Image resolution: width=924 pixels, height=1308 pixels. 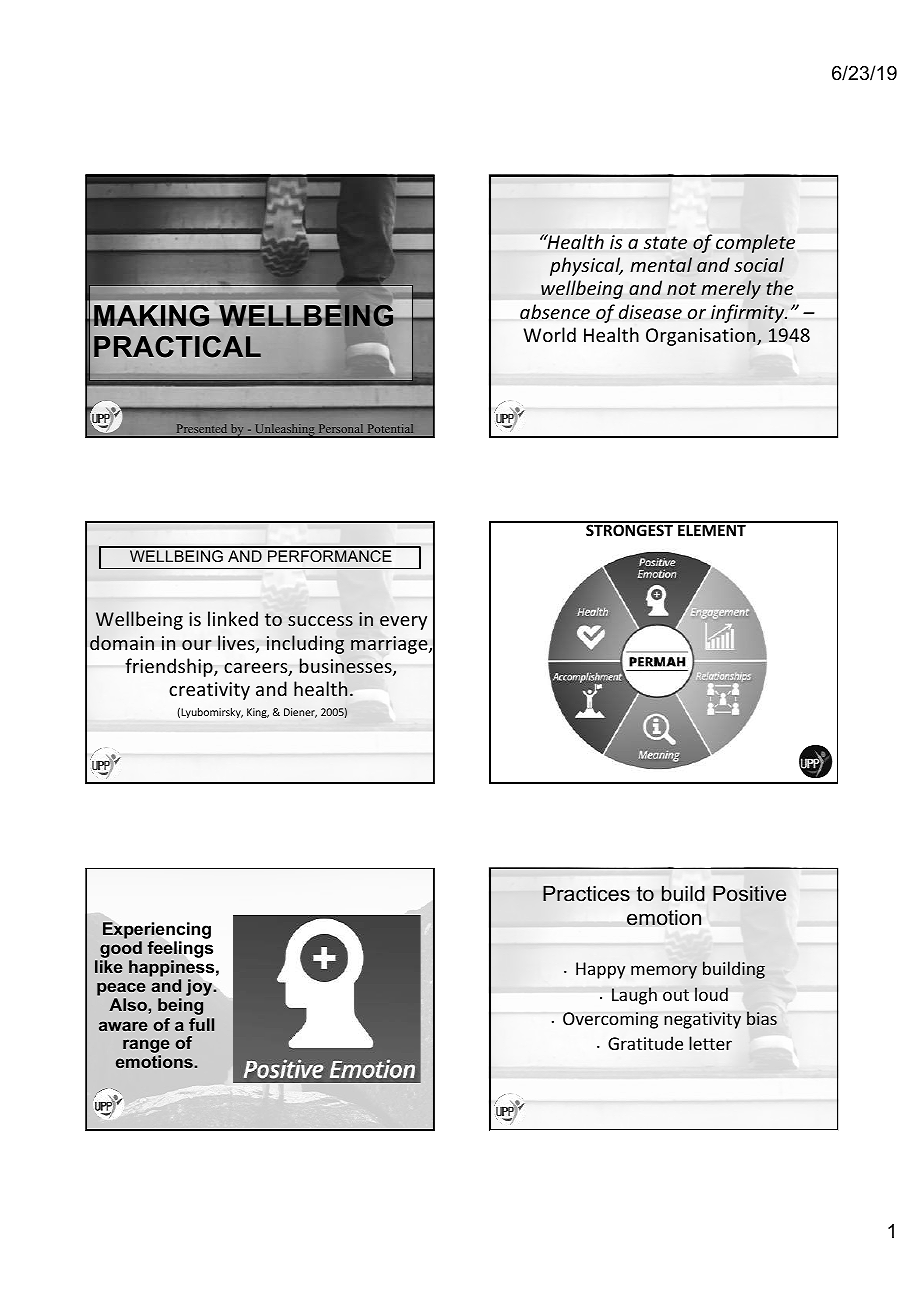 What do you see at coordinates (177, 347) in the document?
I see `PRACTICAL` at bounding box center [177, 347].
